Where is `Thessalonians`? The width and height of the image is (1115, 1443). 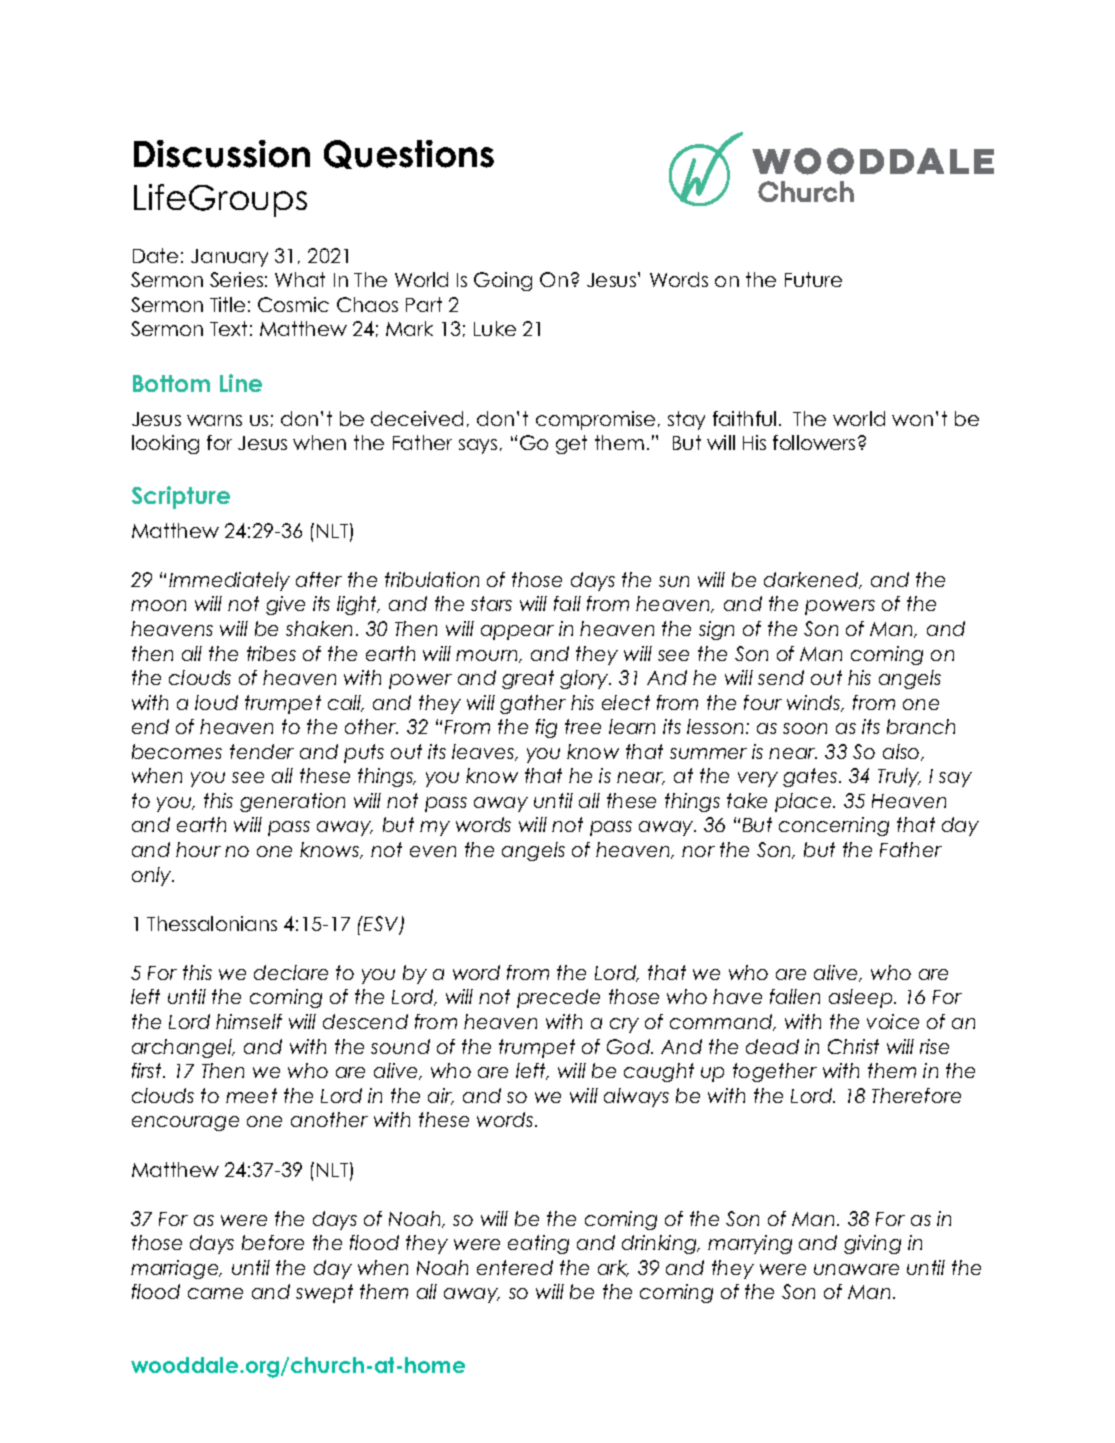 Thessalonians is located at coordinates (212, 923).
